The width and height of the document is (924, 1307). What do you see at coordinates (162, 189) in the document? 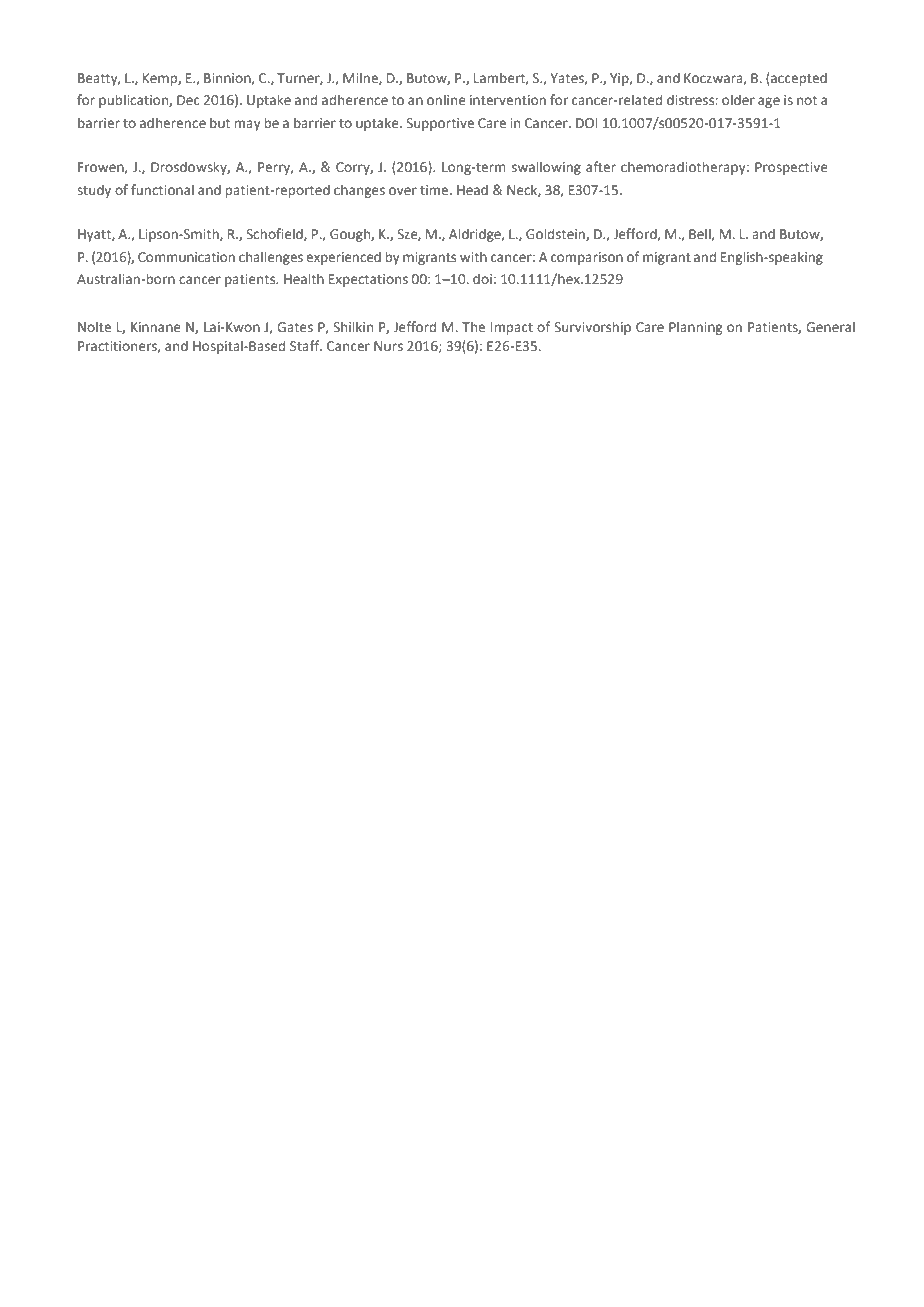
I see `functional` at bounding box center [162, 189].
